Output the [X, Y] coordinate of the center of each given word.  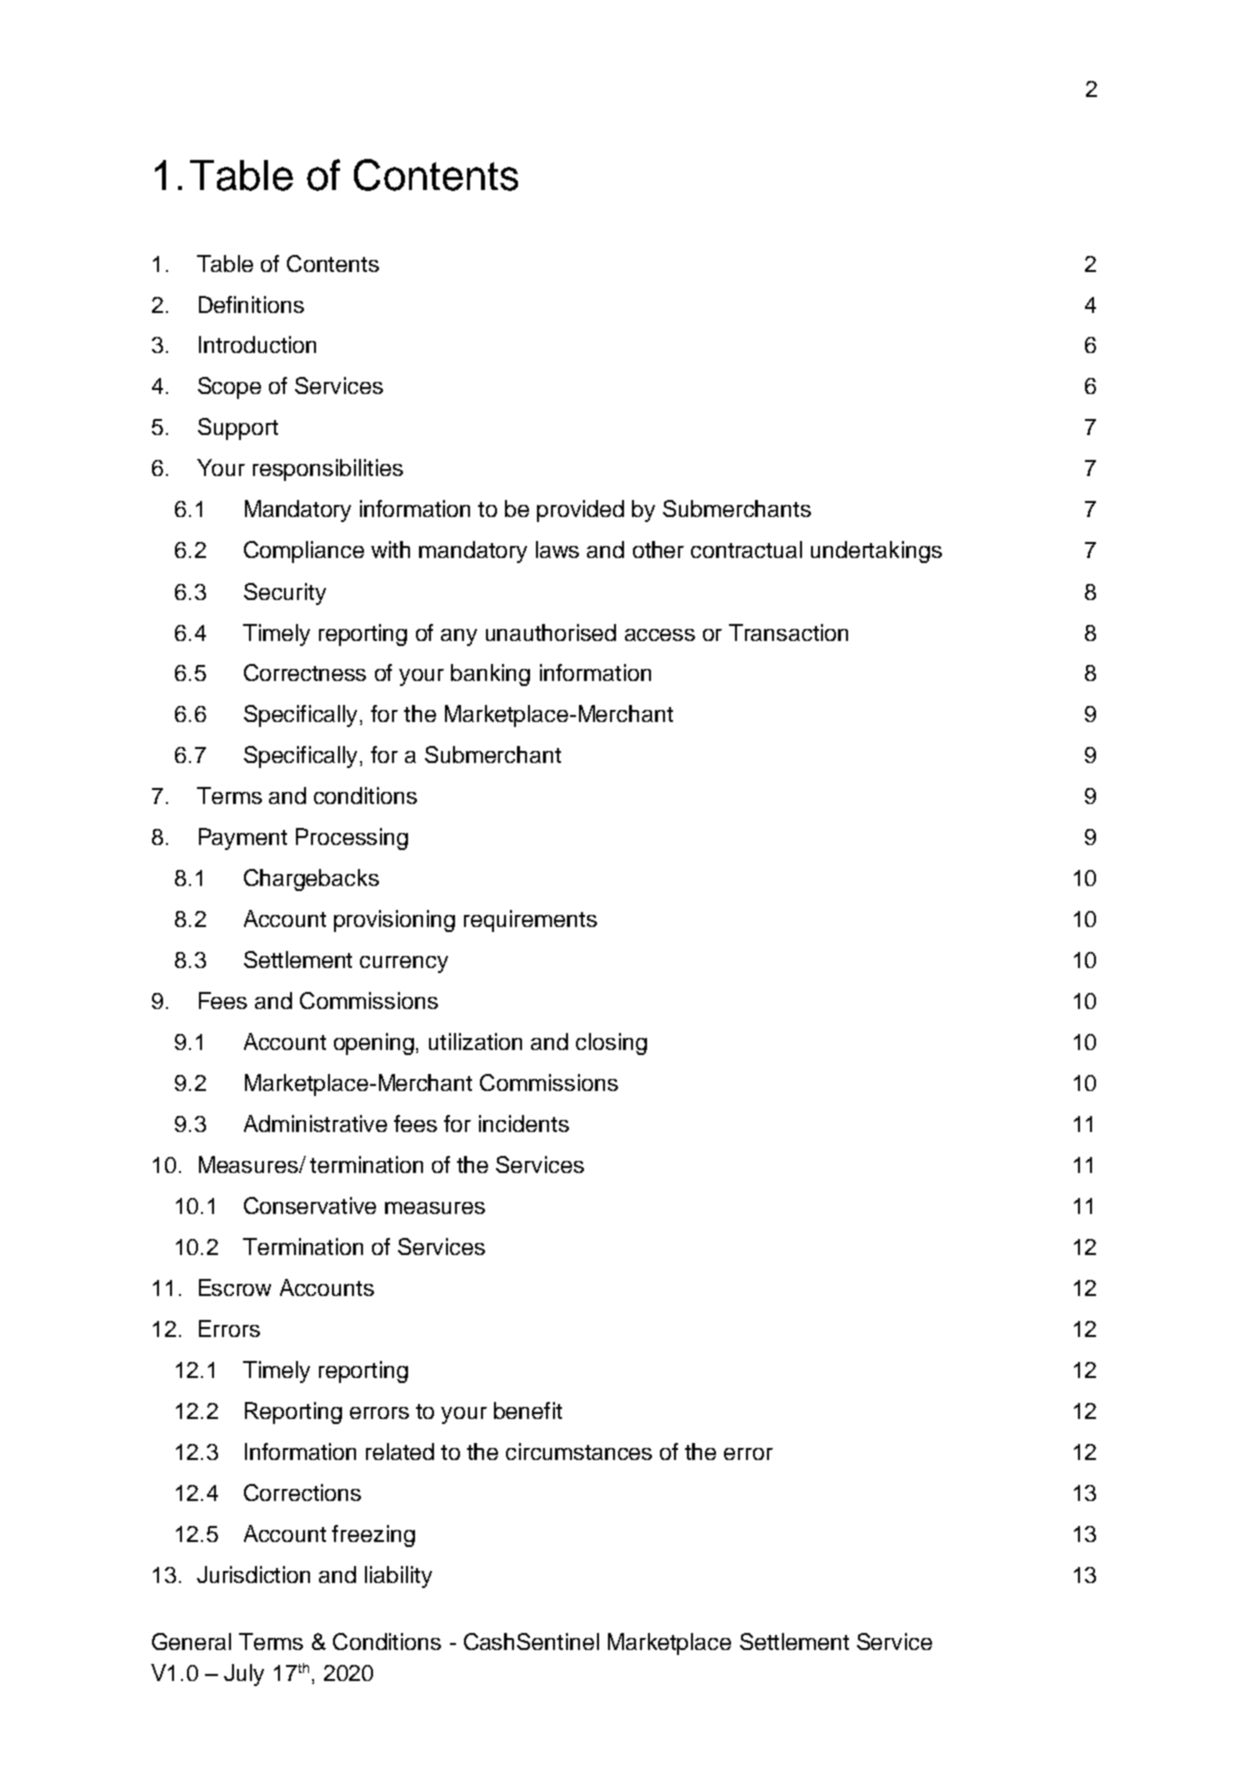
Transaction [788, 632]
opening [375, 1044]
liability [398, 1577]
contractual [746, 549]
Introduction [257, 344]
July [244, 1675]
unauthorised [551, 632]
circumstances [579, 1451]
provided [580, 511]
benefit [528, 1410]
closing [611, 1044]
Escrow [235, 1287]
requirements [530, 921]
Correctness [305, 672]
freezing [373, 1536]
